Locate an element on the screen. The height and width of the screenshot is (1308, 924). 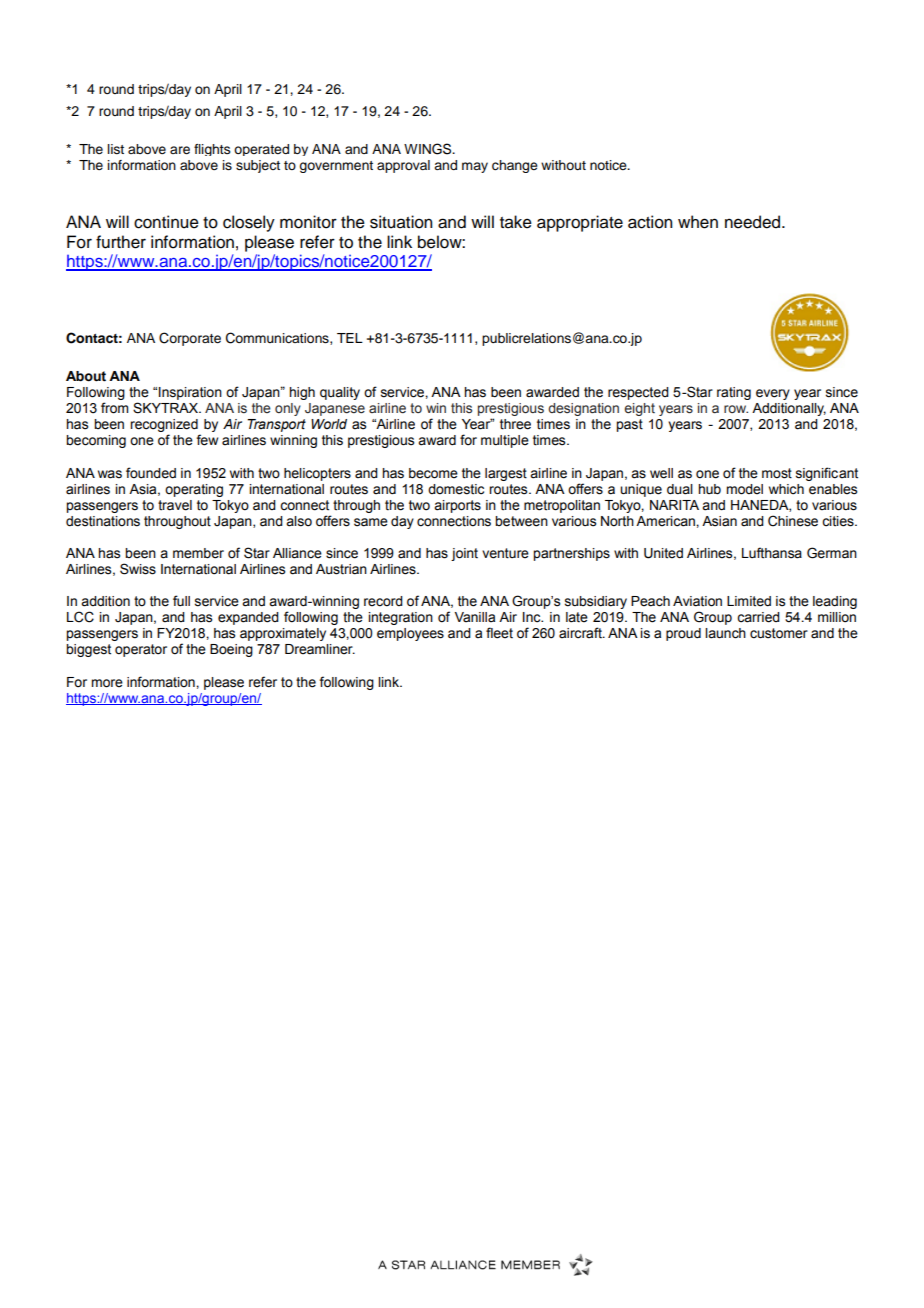
operator is located at coordinates (141, 650).
